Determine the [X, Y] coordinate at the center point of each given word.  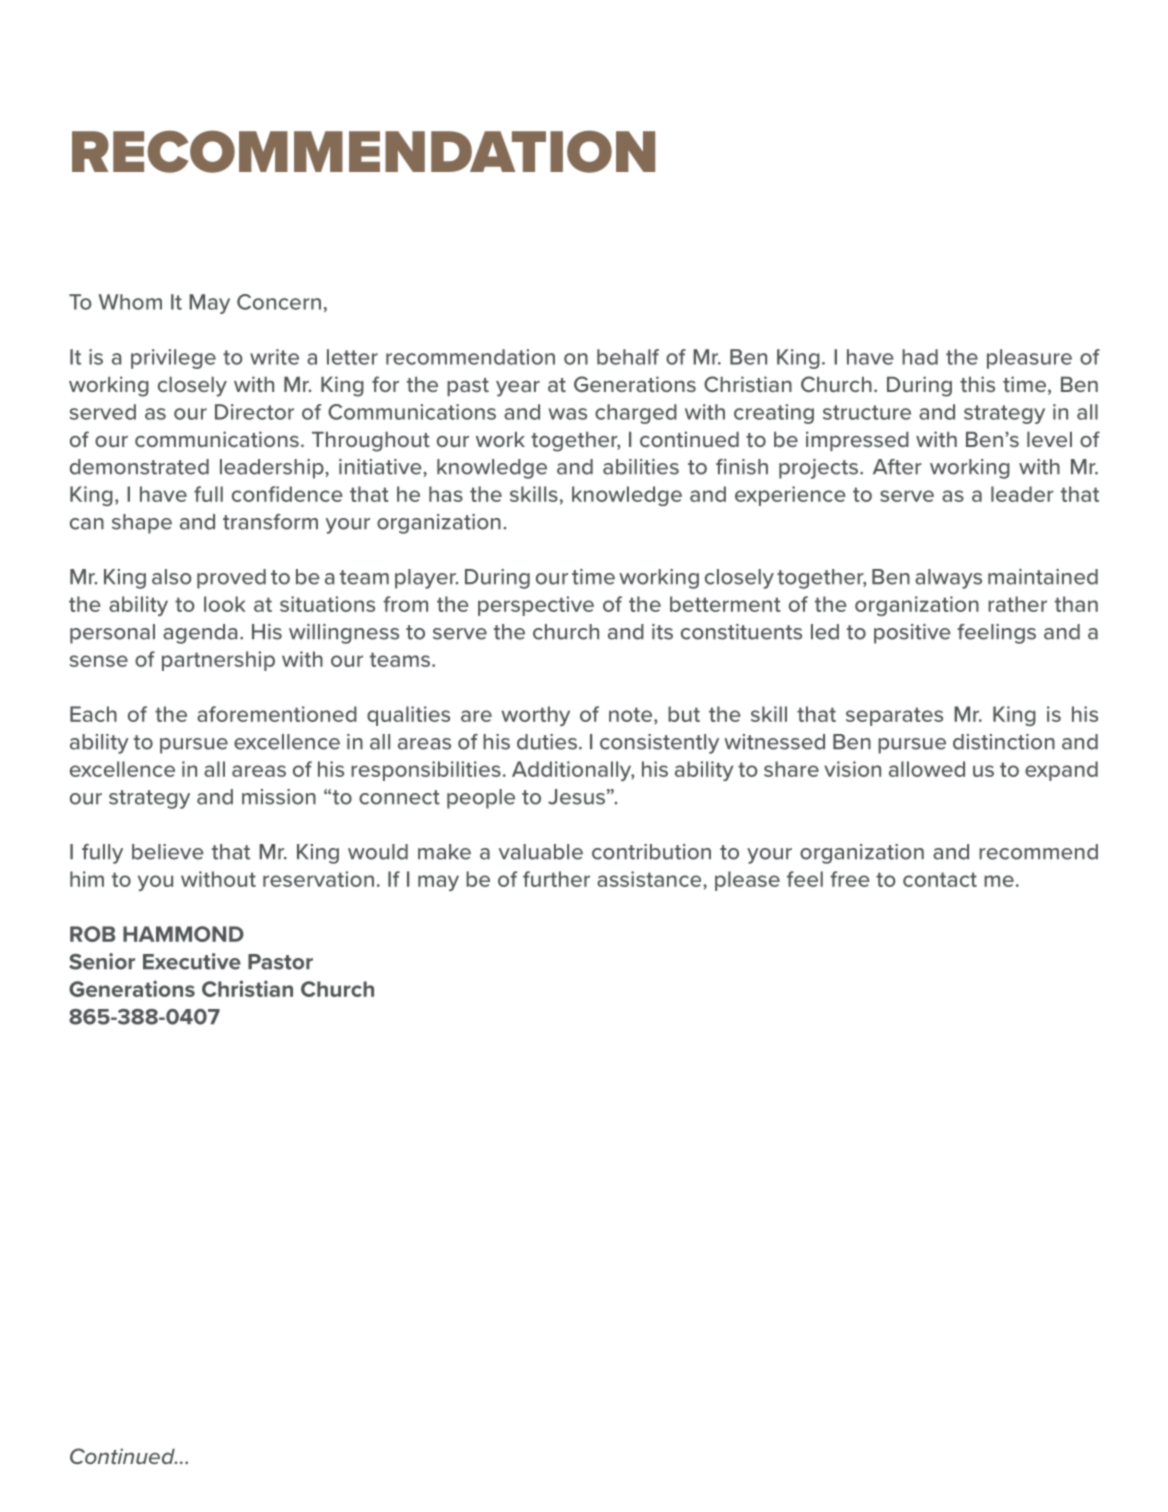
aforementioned [277, 714]
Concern [279, 302]
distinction [1004, 742]
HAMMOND [183, 934]
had [920, 357]
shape [142, 524]
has [446, 494]
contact [940, 879]
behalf [628, 357]
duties [547, 742]
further [556, 879]
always [948, 579]
